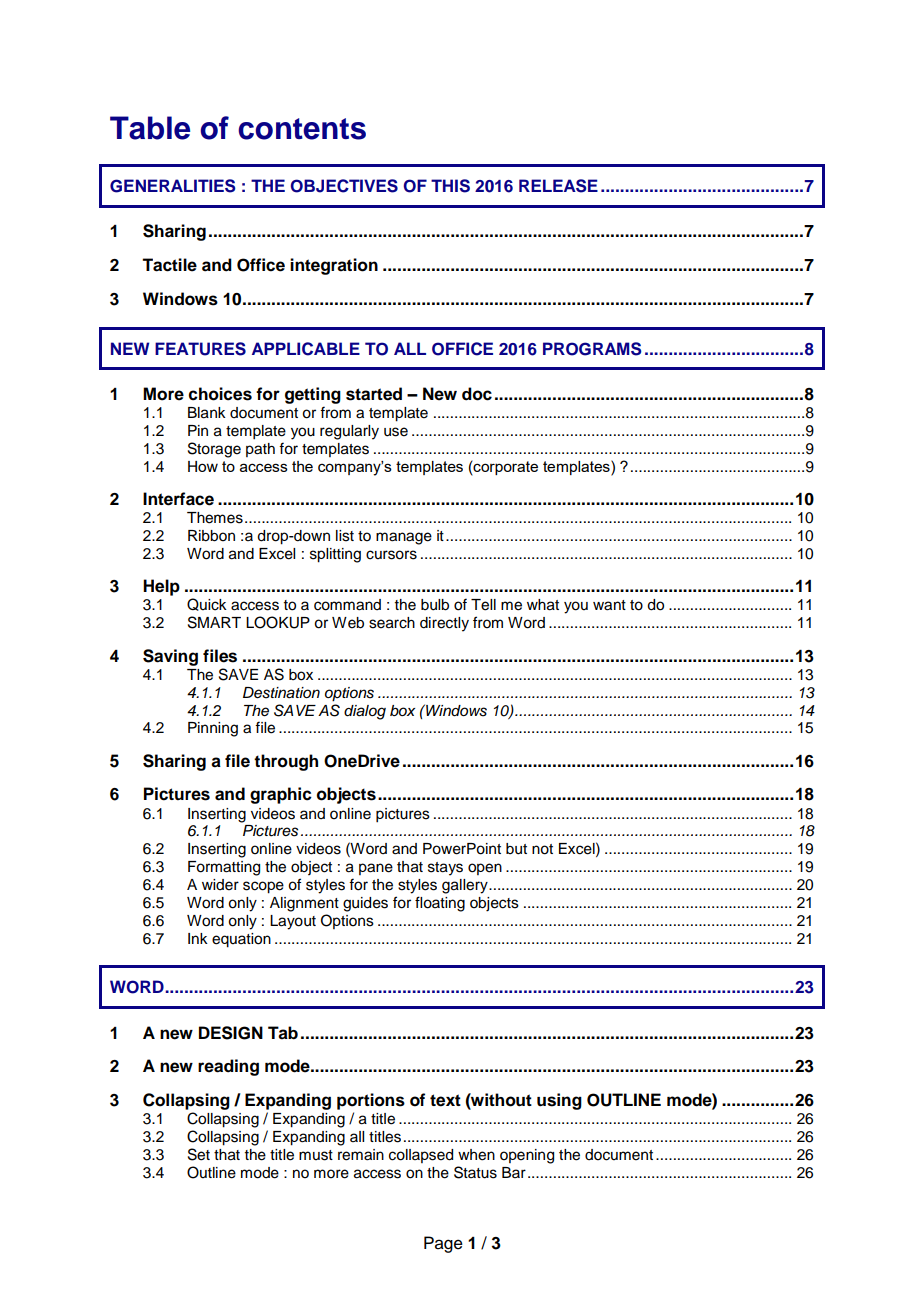 This page has width=924, height=1308. What do you see at coordinates (213, 729) in the page?
I see `Pinning` at bounding box center [213, 729].
